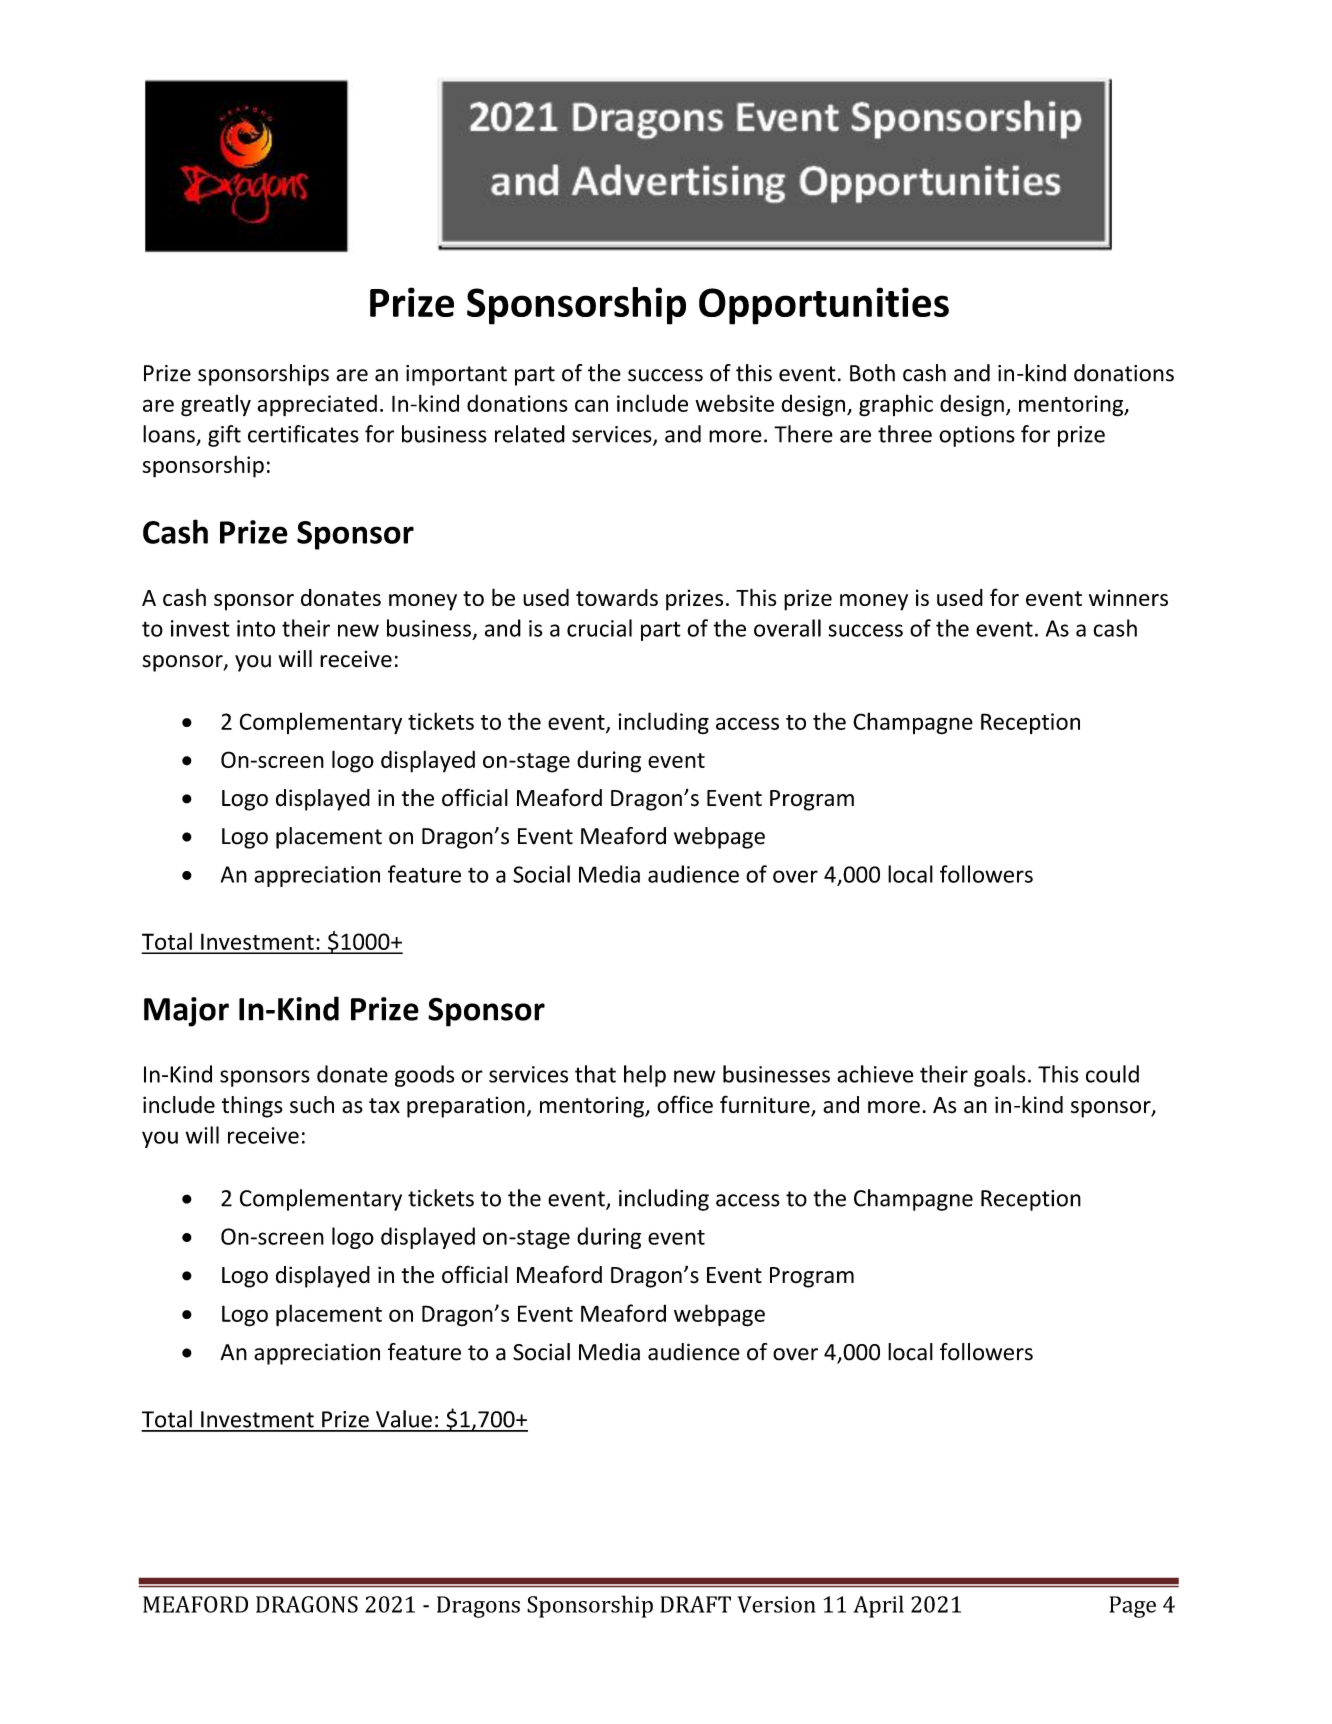 Image resolution: width=1332 pixels, height=1724 pixels. I want to click on appreciated, so click(317, 405).
